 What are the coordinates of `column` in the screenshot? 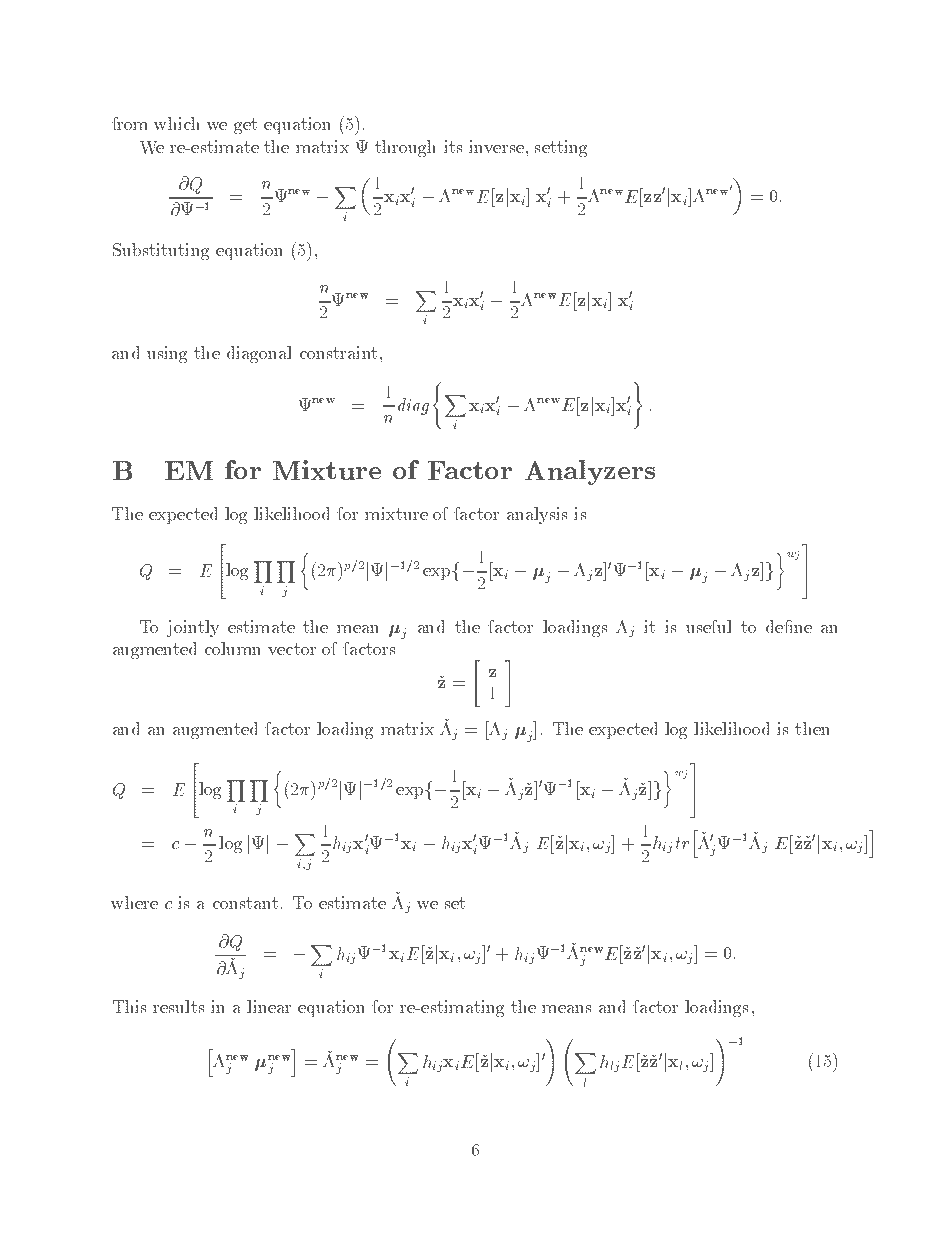 It's located at (233, 648).
